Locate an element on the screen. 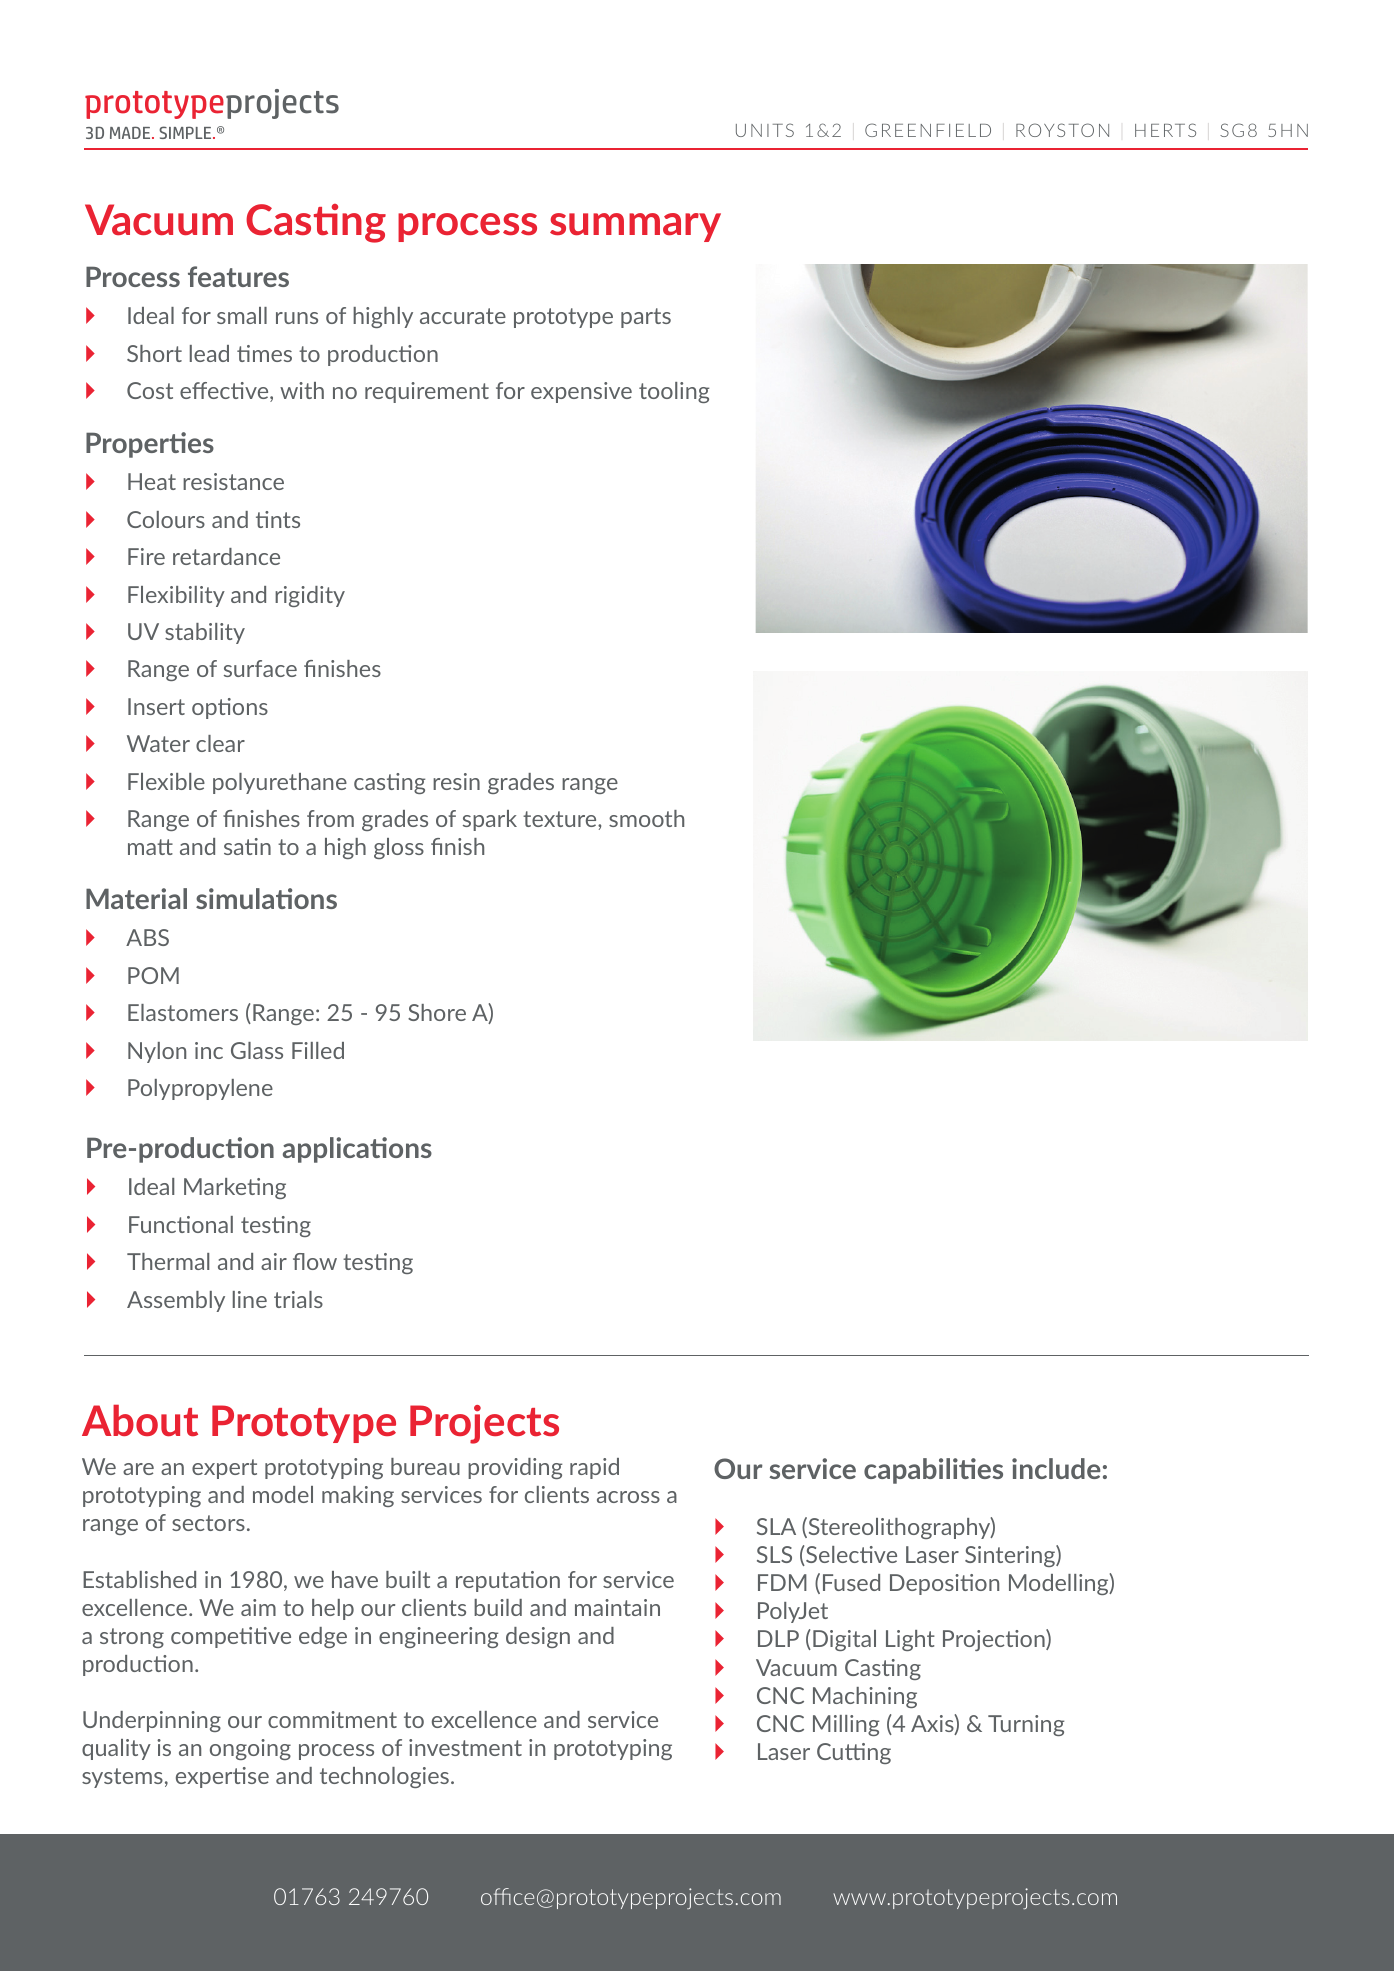  Turning is located at coordinates (1026, 1725).
